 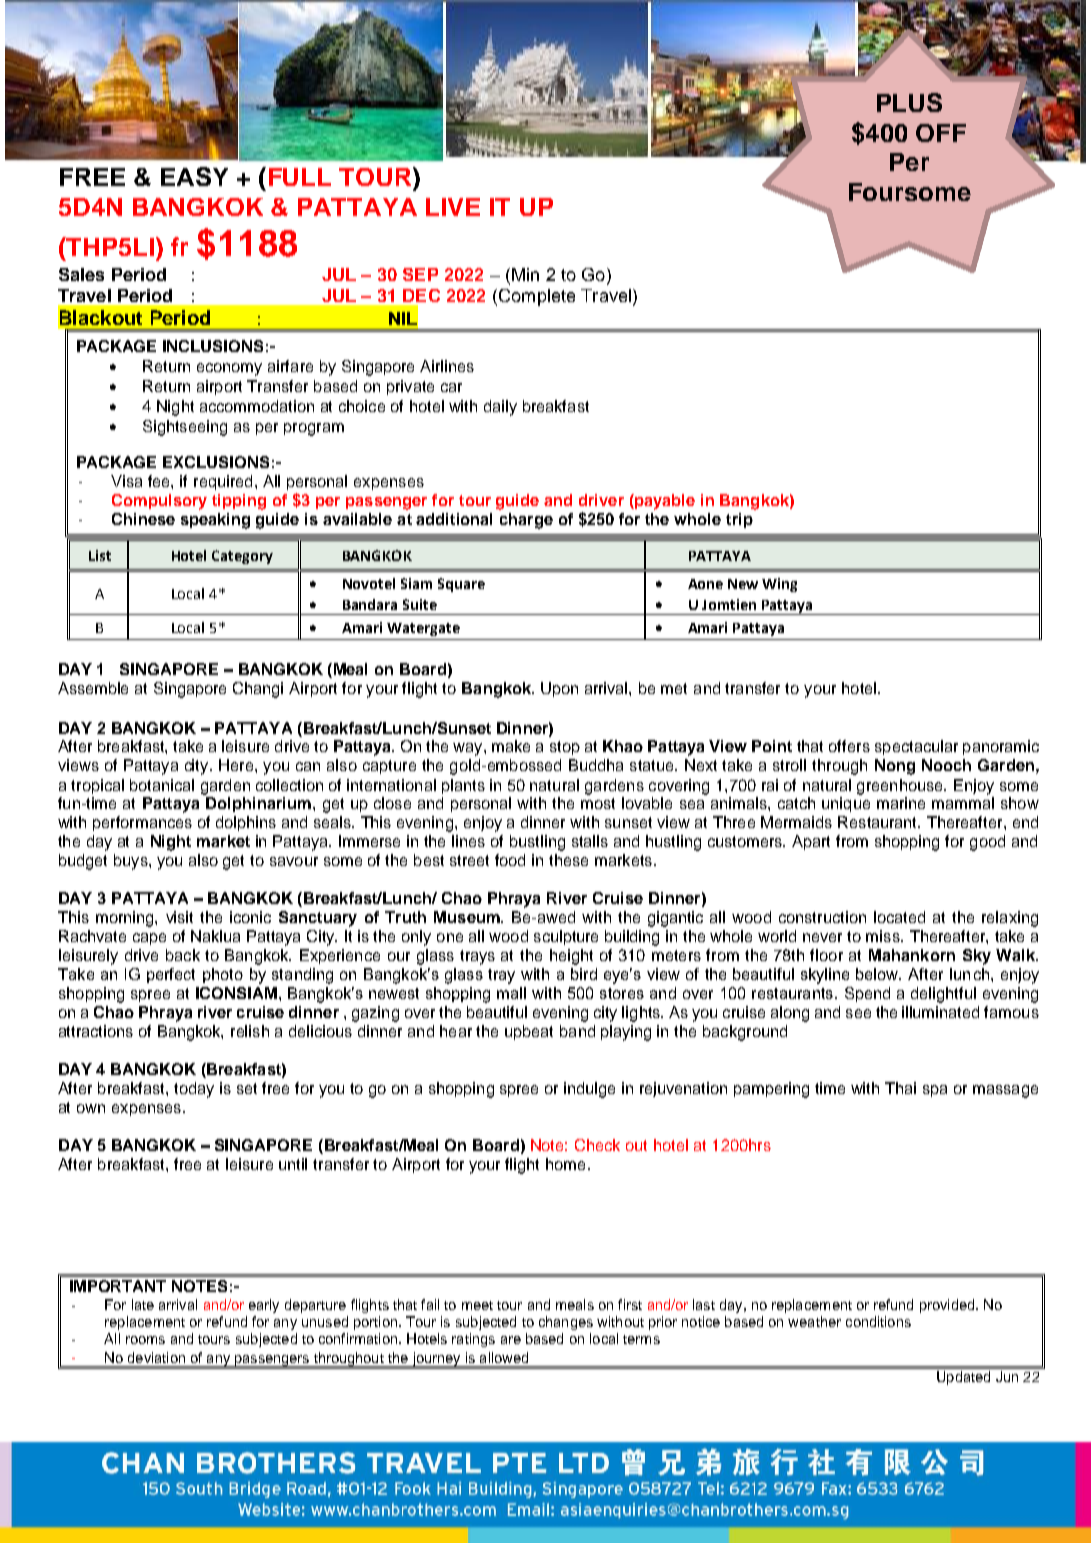 What do you see at coordinates (179, 917) in the screenshot?
I see `visit` at bounding box center [179, 917].
